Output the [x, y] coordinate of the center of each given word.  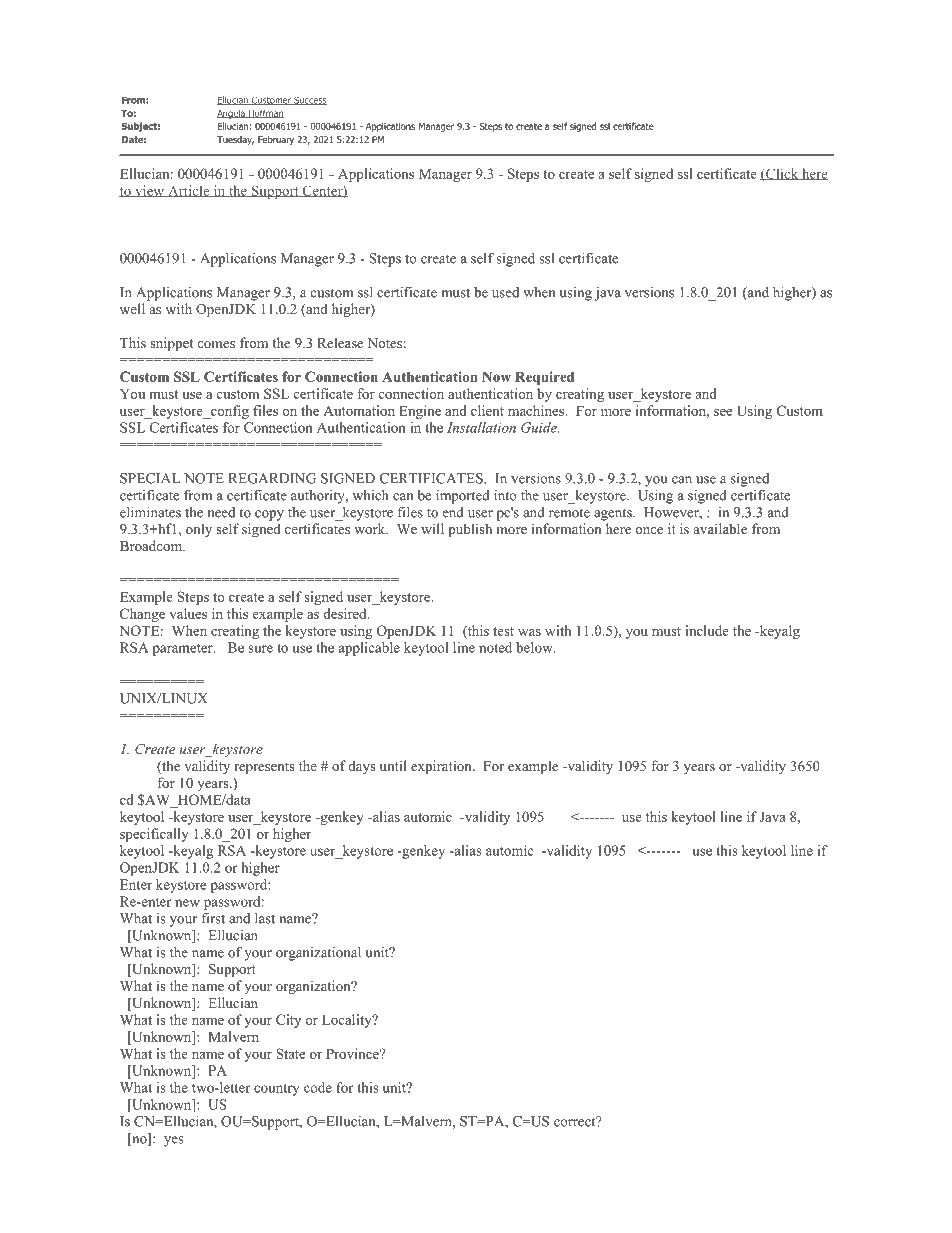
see [723, 412]
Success [309, 100]
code [318, 1087]
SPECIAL [150, 478]
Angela [232, 114]
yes [174, 1141]
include [707, 630]
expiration [442, 767]
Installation [481, 427]
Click [782, 174]
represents [264, 768]
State [290, 1053]
